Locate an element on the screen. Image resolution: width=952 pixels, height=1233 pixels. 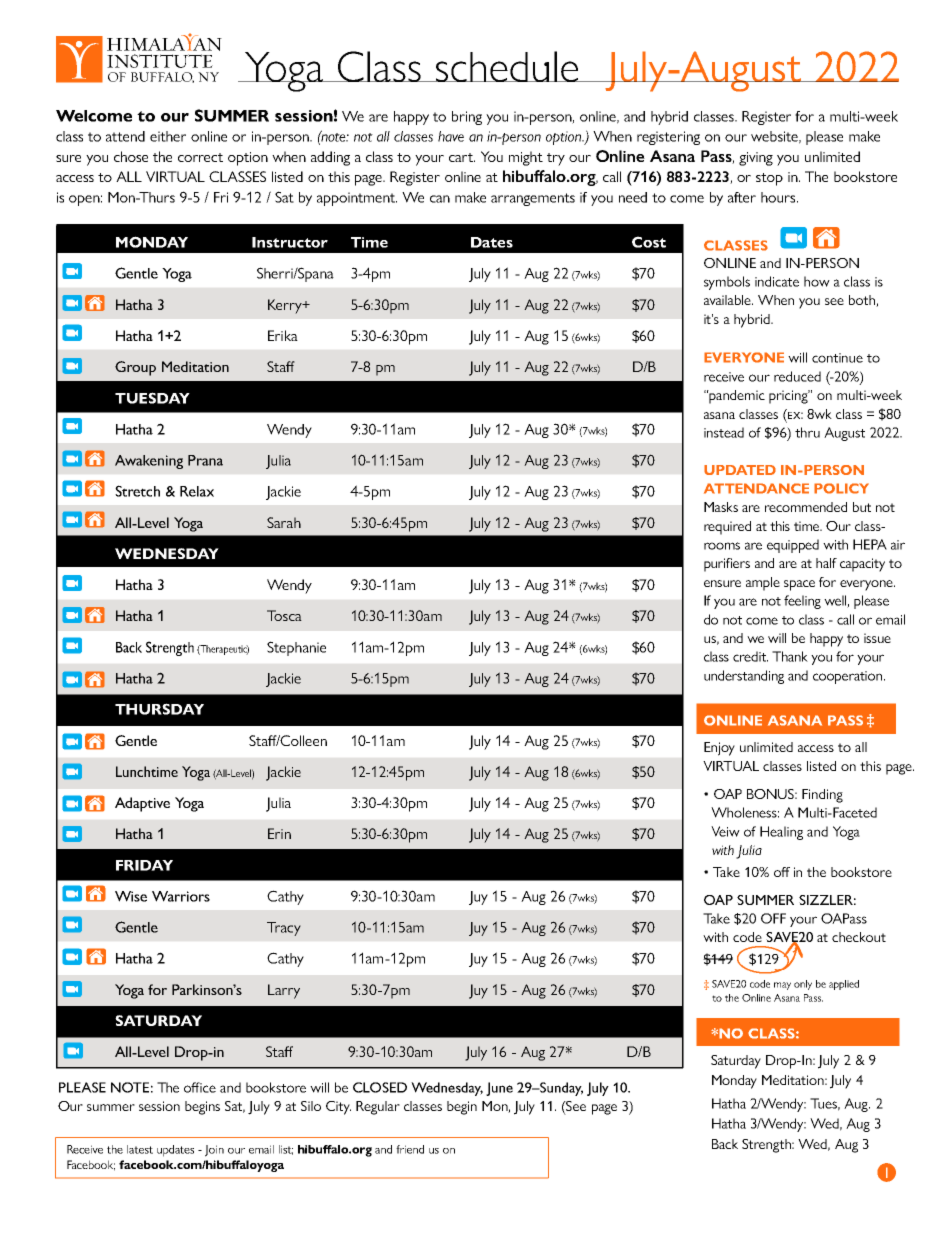
Warriors is located at coordinates (181, 896).
